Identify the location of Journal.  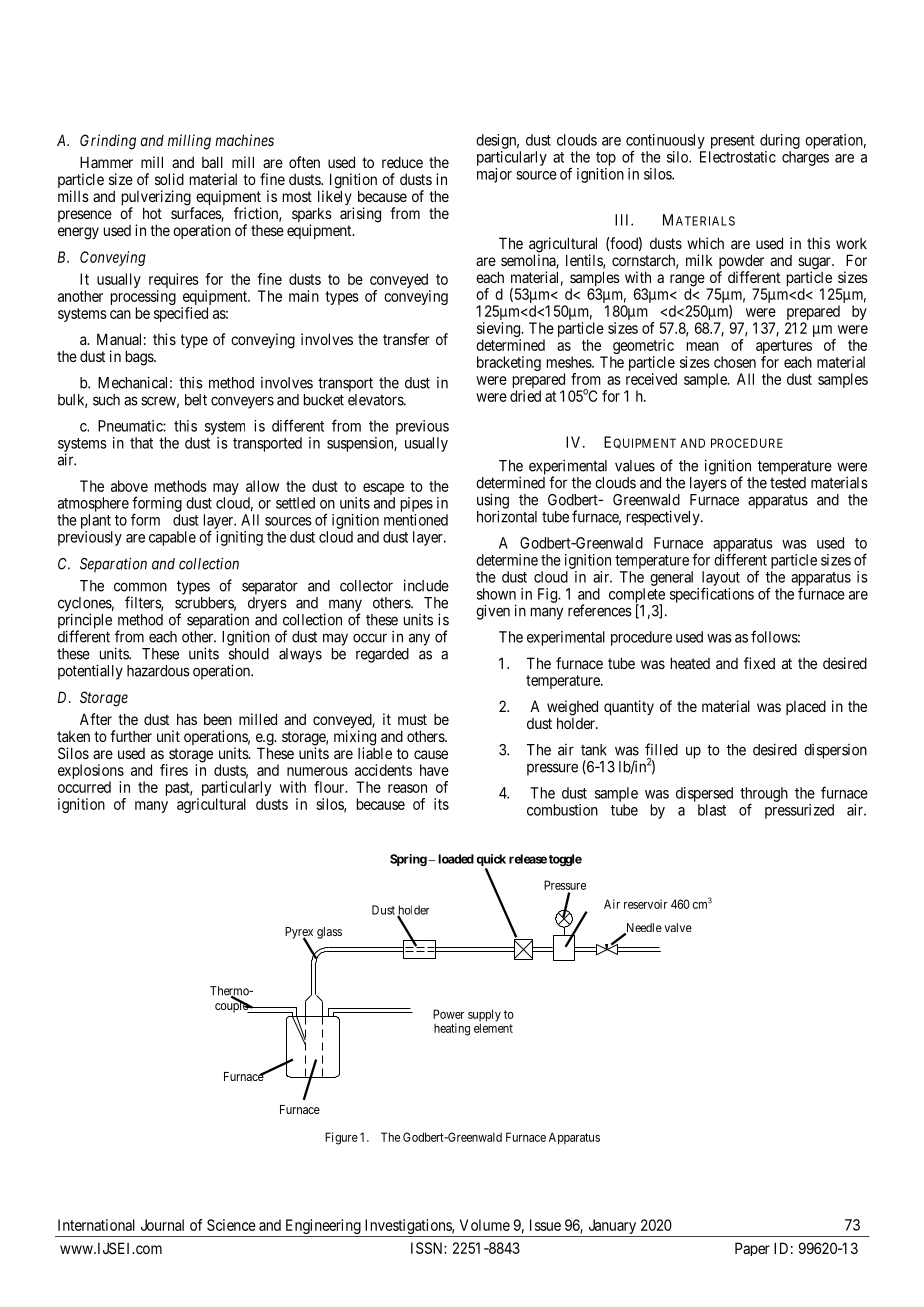
(162, 1225).
